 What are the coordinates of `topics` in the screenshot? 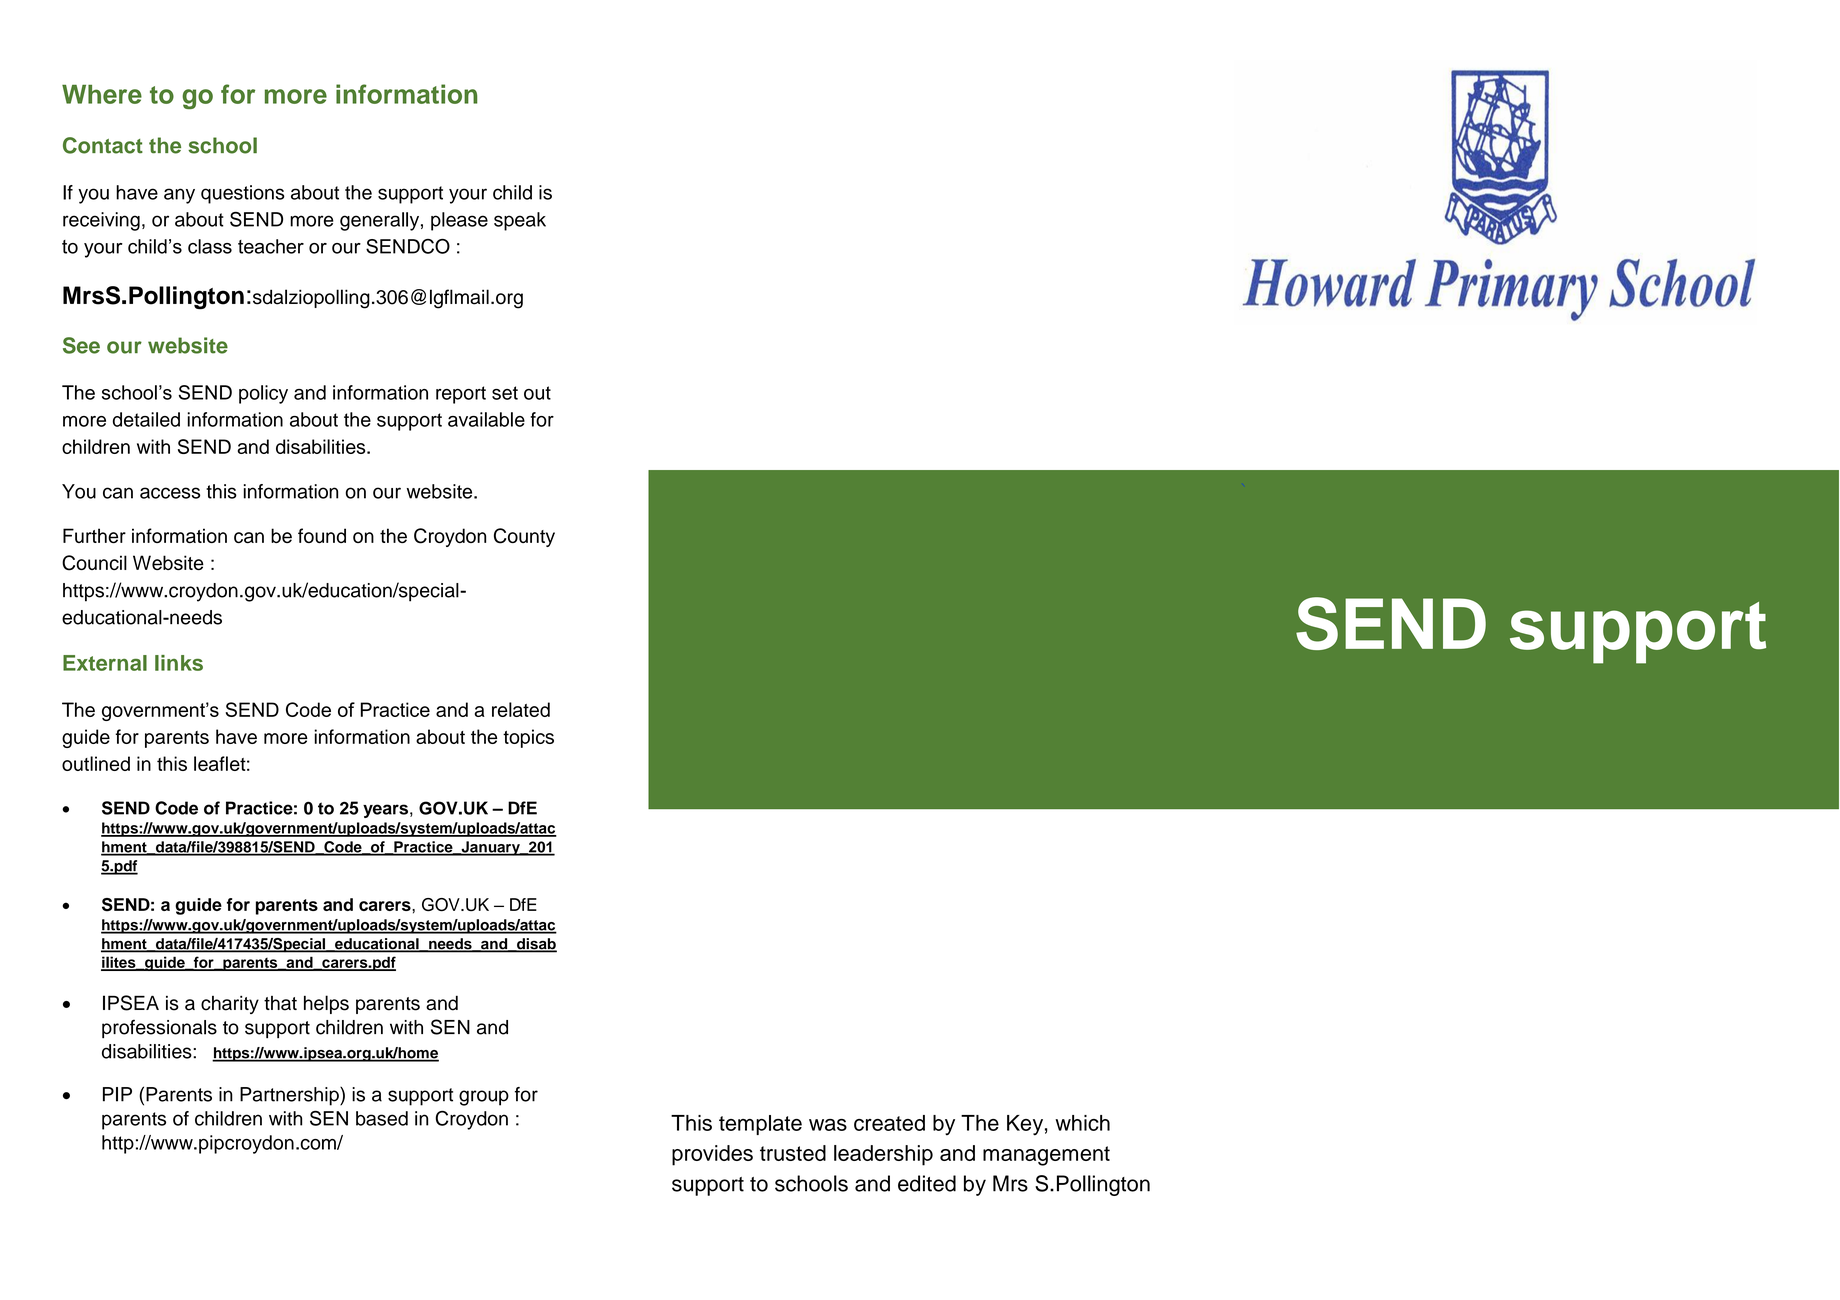 It's located at (528, 738).
